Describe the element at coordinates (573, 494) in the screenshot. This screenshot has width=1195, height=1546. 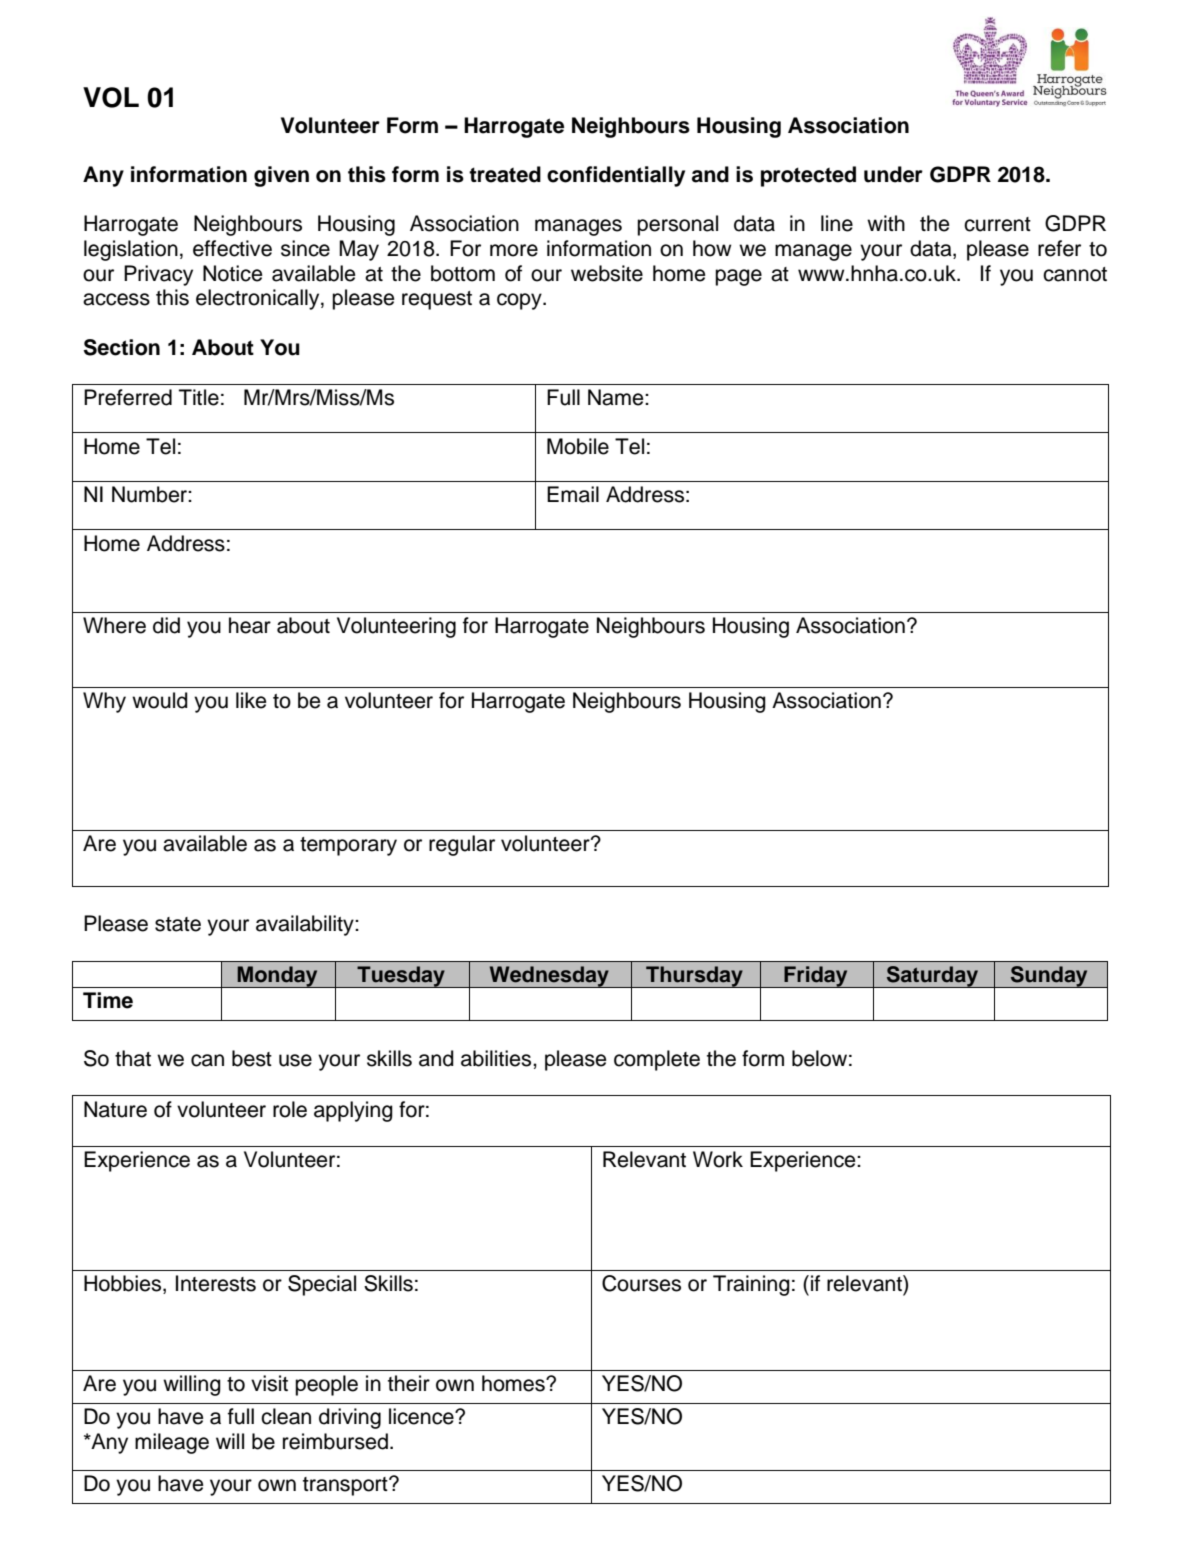
I see `Email` at that location.
